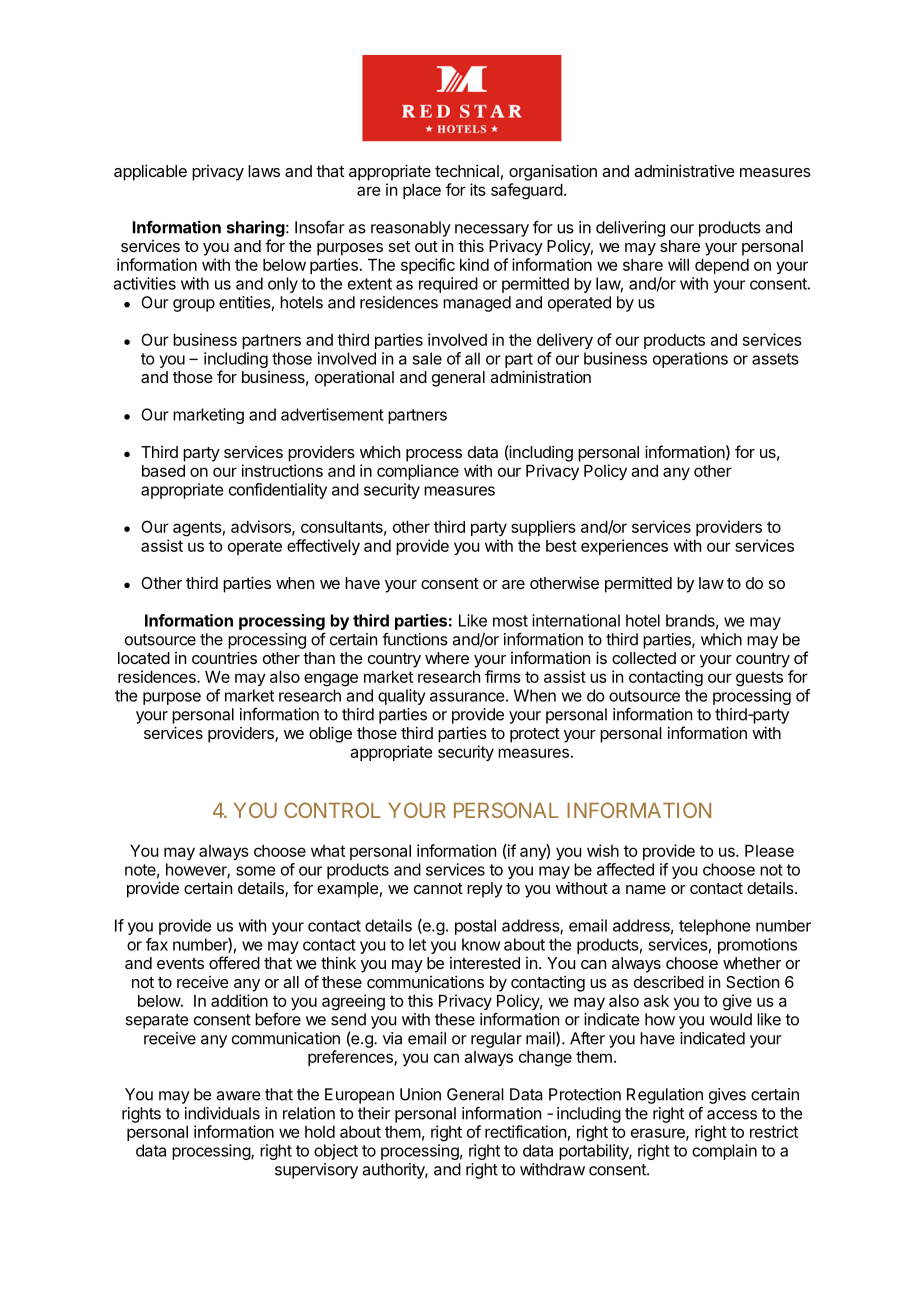 The image size is (924, 1308). Describe the element at coordinates (447, 658) in the image. I see `where` at that location.
